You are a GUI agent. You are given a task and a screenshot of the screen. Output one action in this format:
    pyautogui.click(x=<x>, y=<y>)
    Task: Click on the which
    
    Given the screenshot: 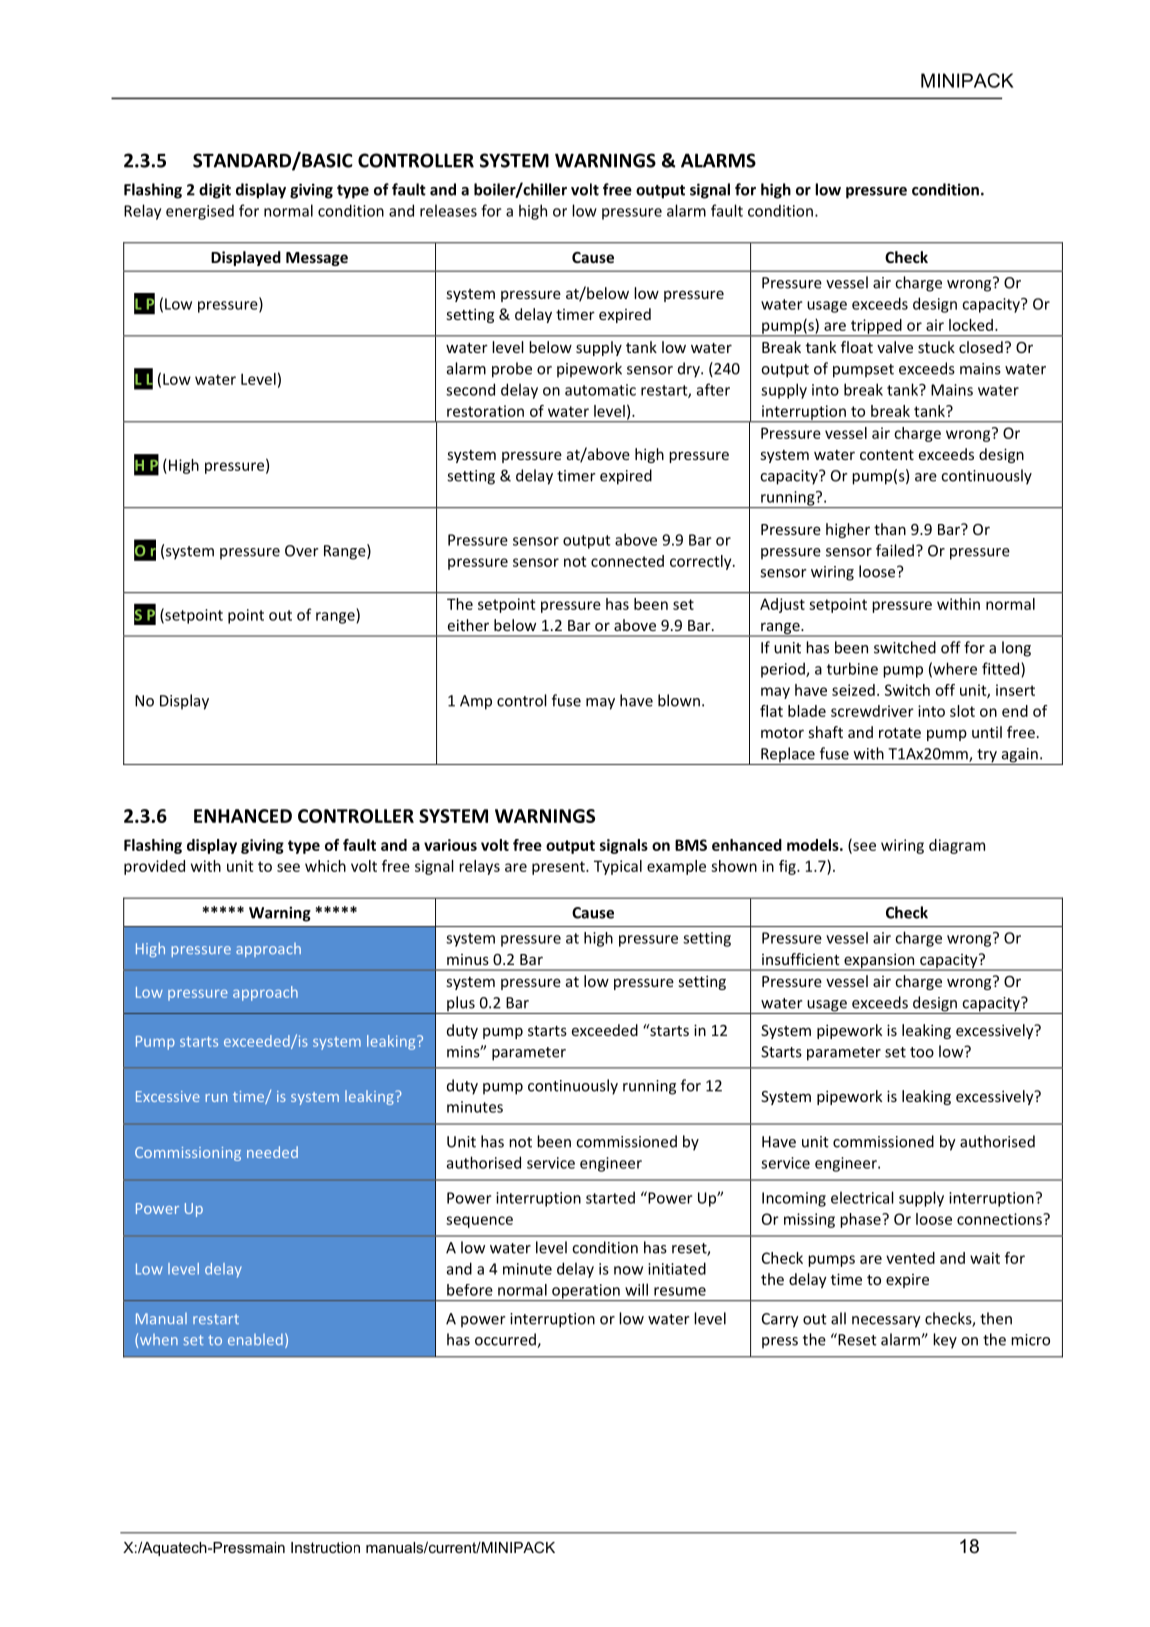 What is the action you would take?
    pyautogui.click(x=325, y=866)
